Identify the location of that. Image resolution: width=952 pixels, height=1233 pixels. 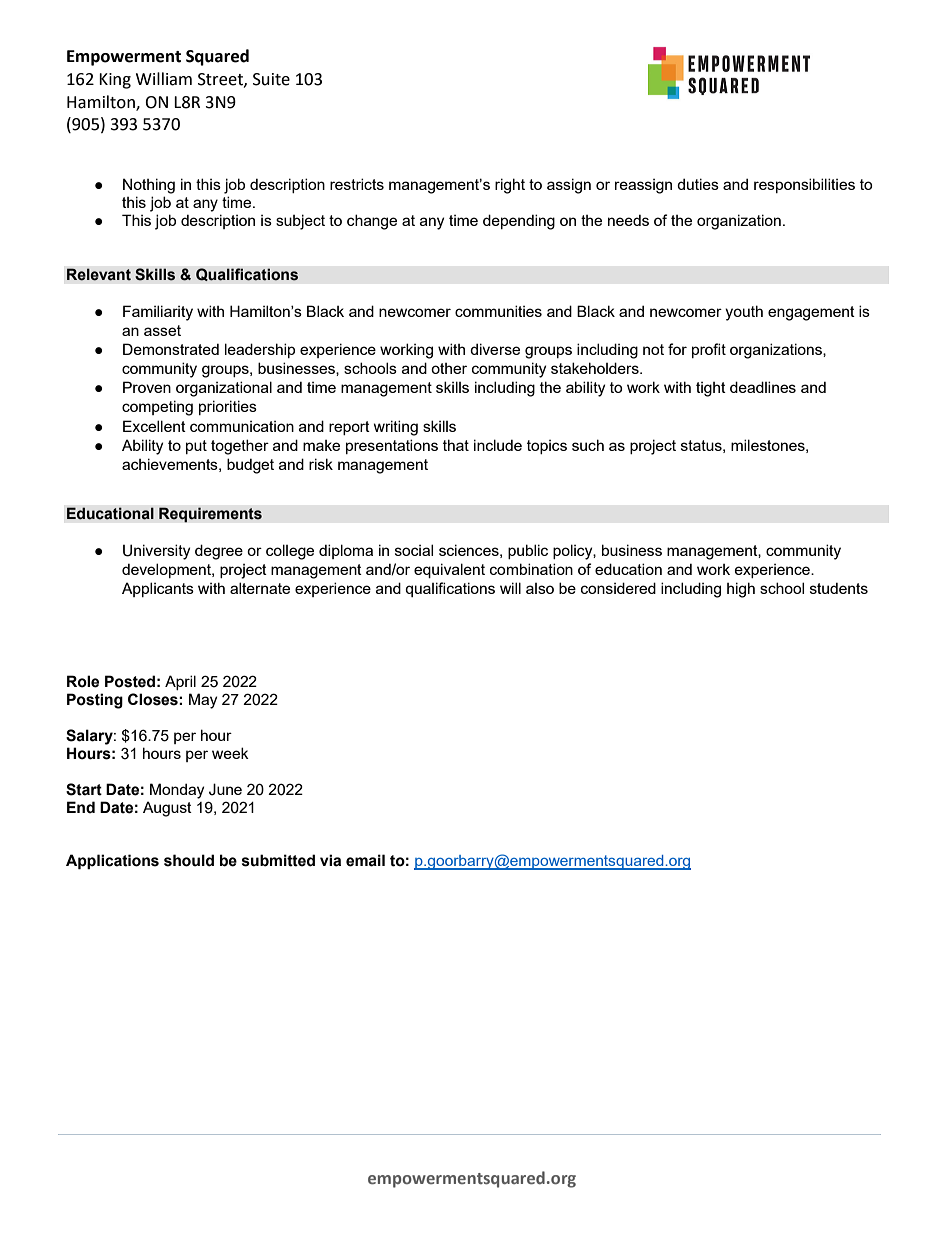
(456, 445).
